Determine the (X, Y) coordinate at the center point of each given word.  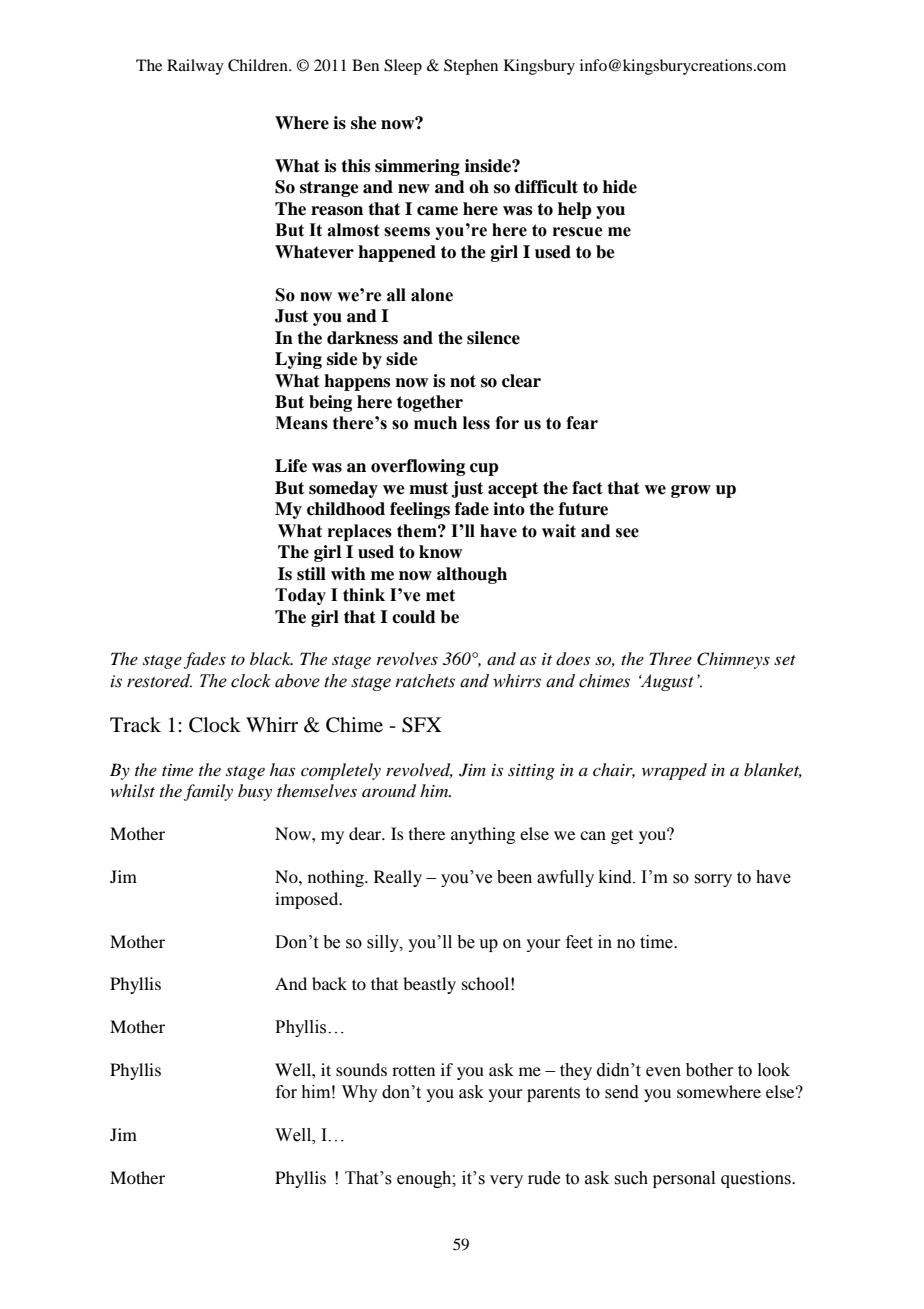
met (440, 595)
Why (360, 1093)
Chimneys (733, 660)
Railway (195, 67)
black (271, 658)
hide (620, 187)
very (506, 1181)
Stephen (471, 67)
